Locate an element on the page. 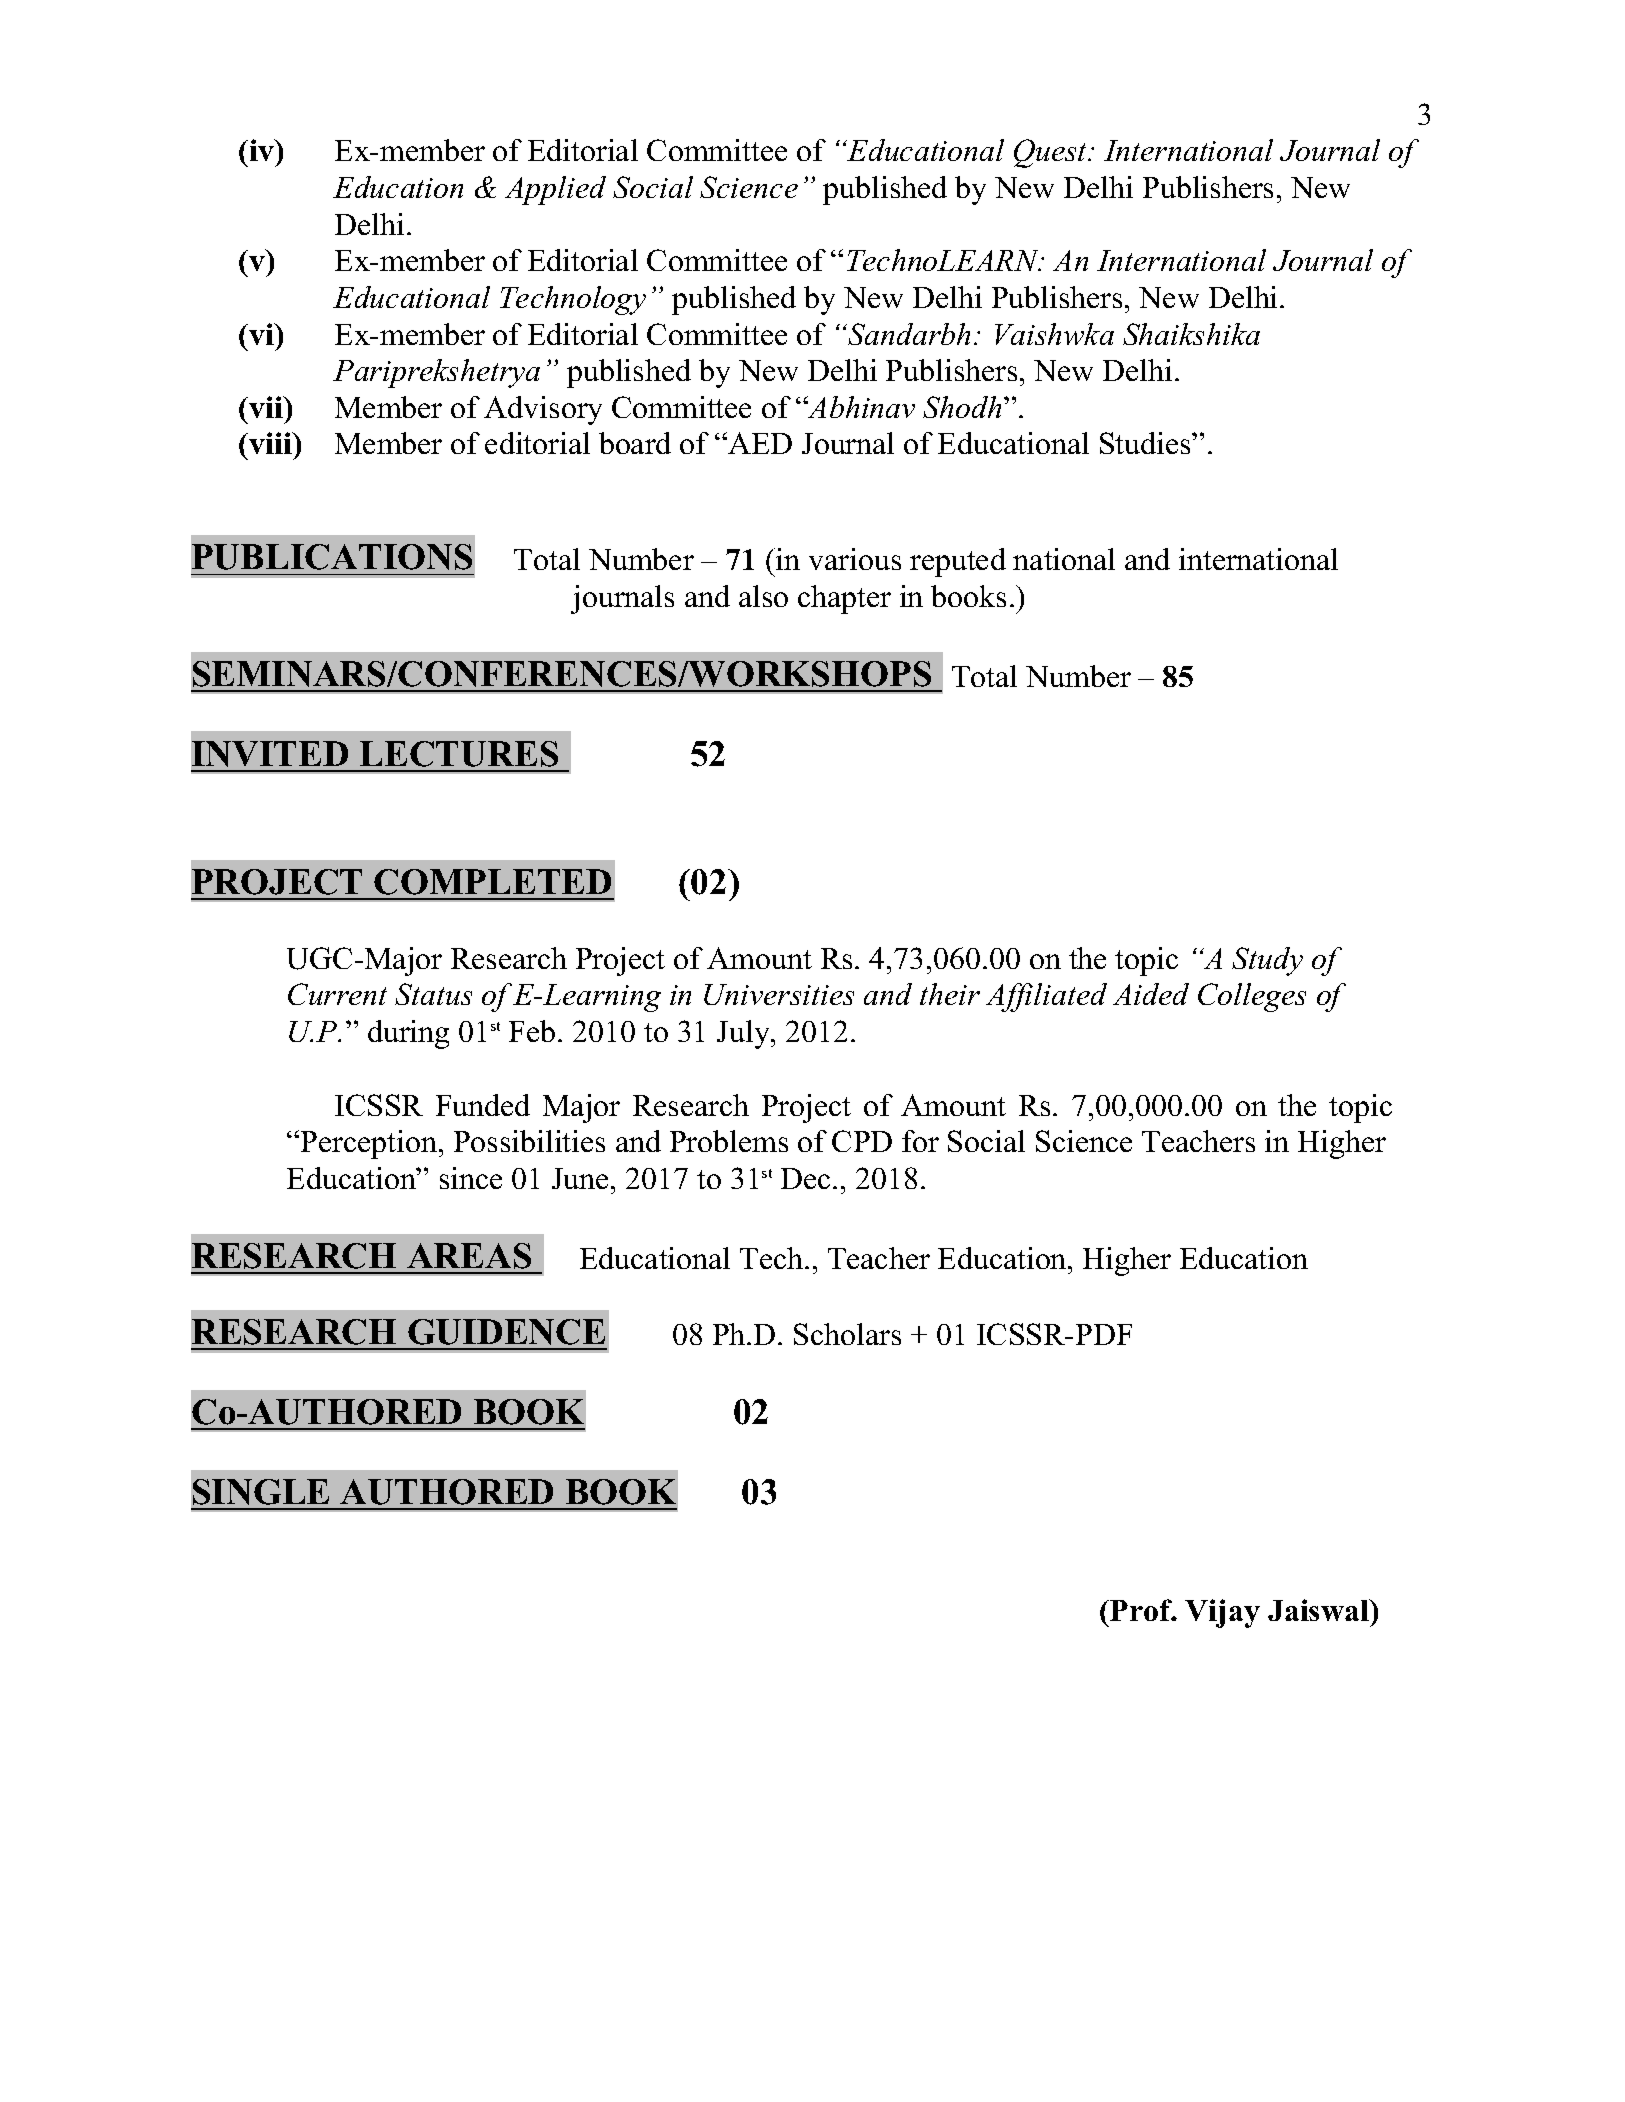  SINGLE is located at coordinates (261, 1492).
